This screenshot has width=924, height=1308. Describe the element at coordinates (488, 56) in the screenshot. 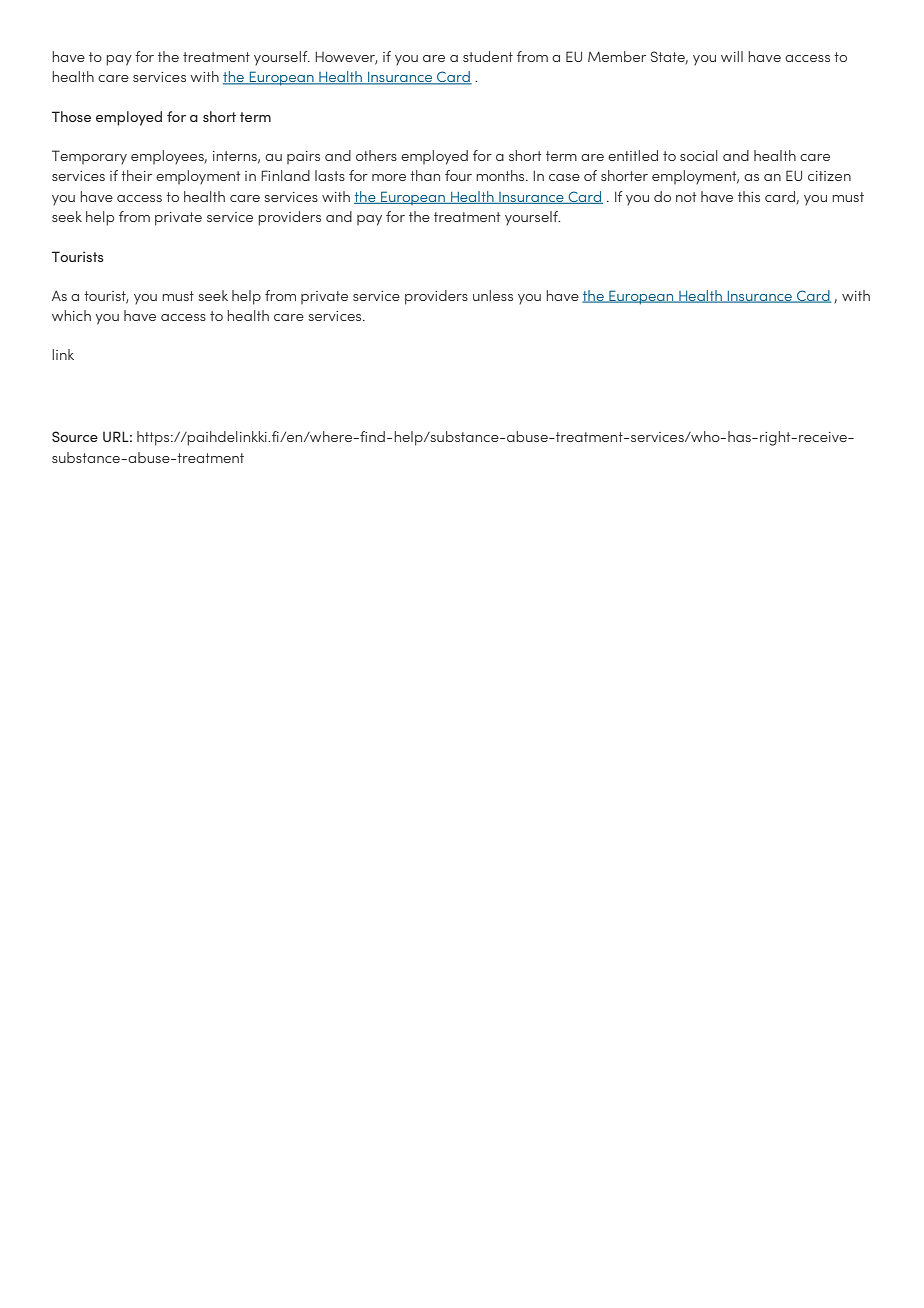

I see `student` at that location.
